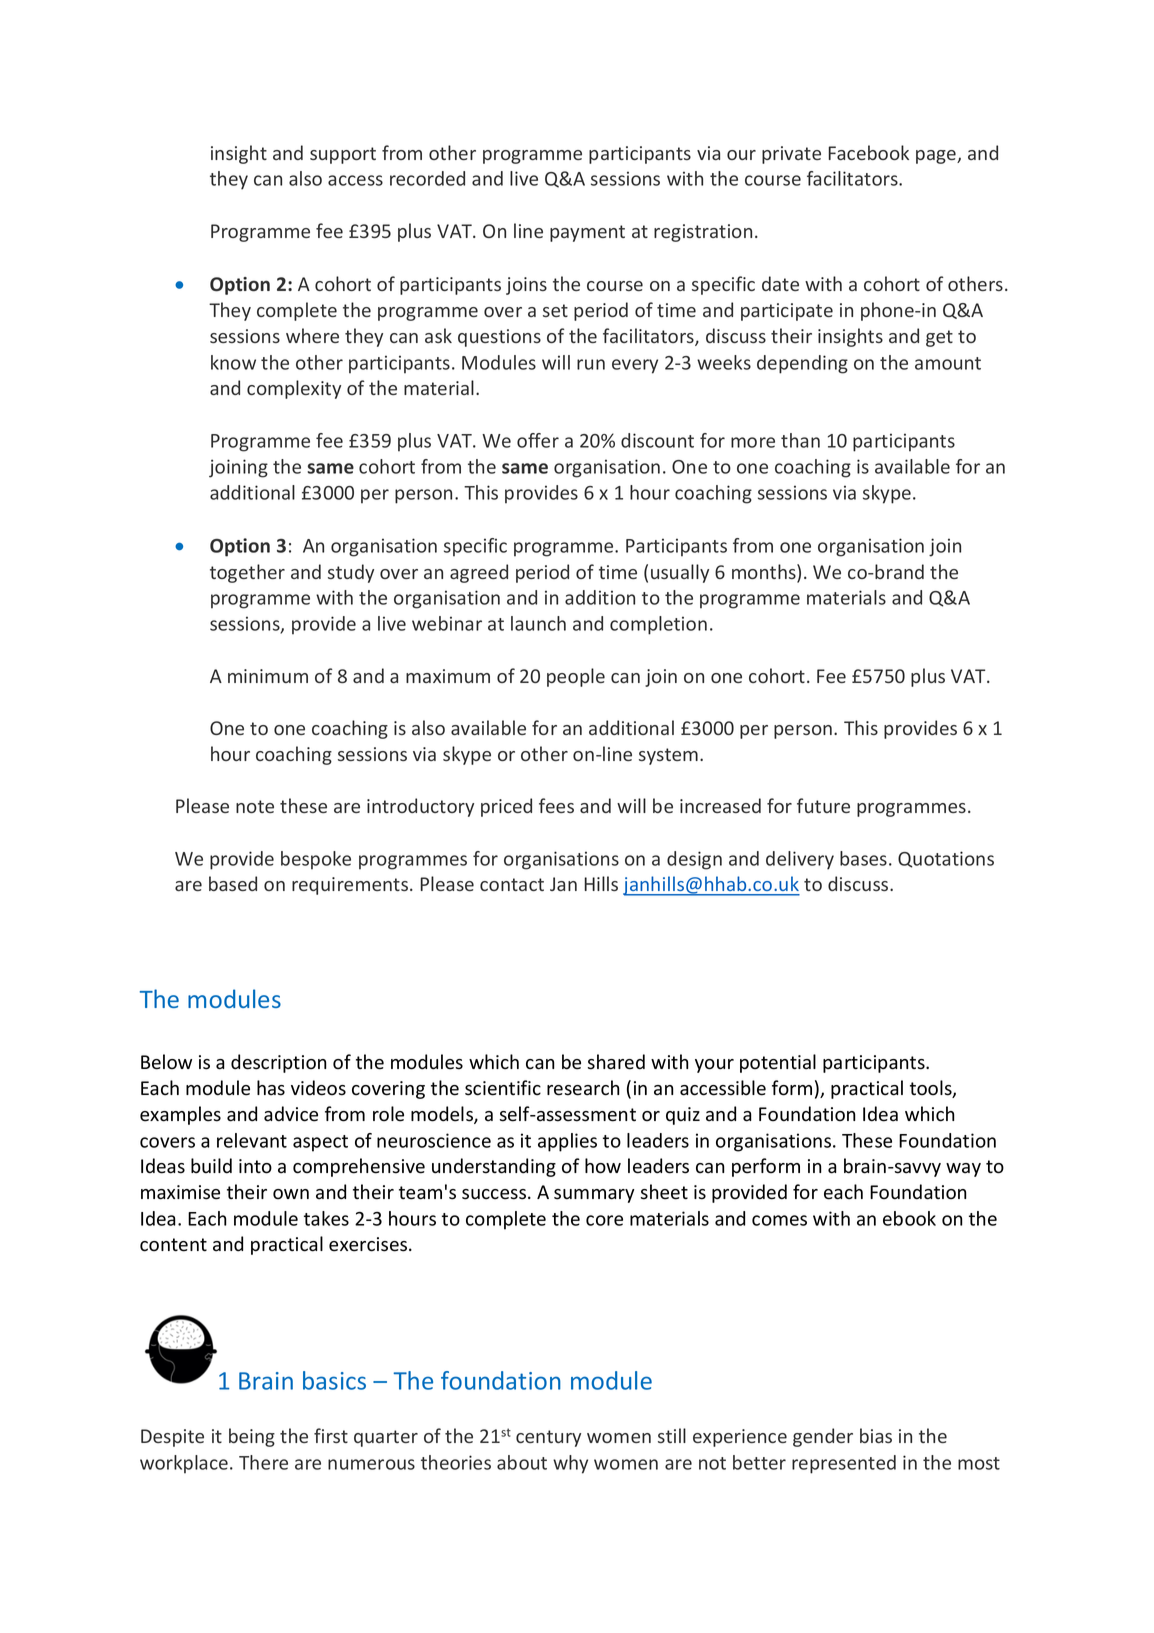 Image resolution: width=1154 pixels, height=1633 pixels. What do you see at coordinates (343, 155) in the screenshot?
I see `support` at bounding box center [343, 155].
